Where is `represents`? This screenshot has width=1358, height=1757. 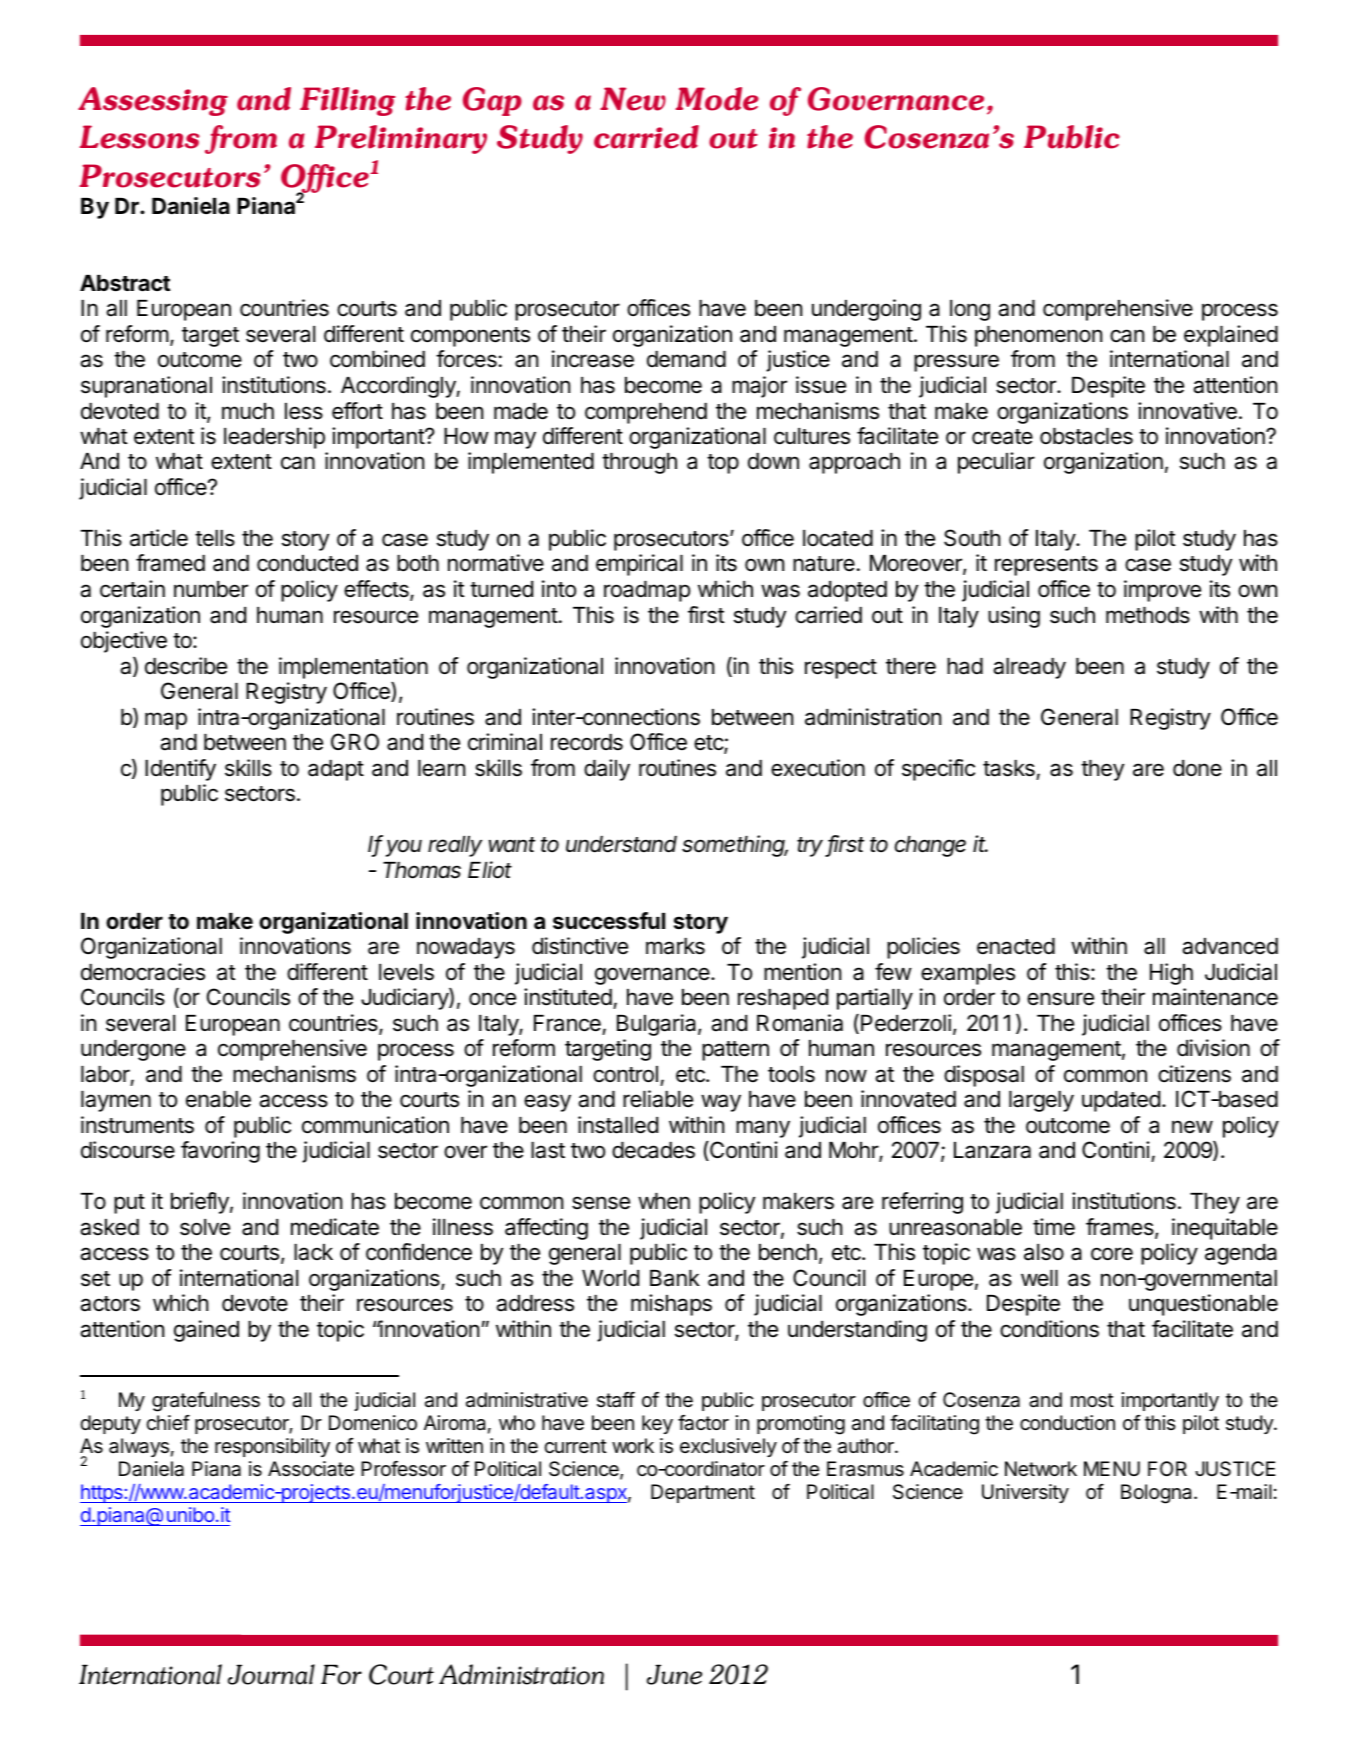
represents is located at coordinates (1046, 566).
